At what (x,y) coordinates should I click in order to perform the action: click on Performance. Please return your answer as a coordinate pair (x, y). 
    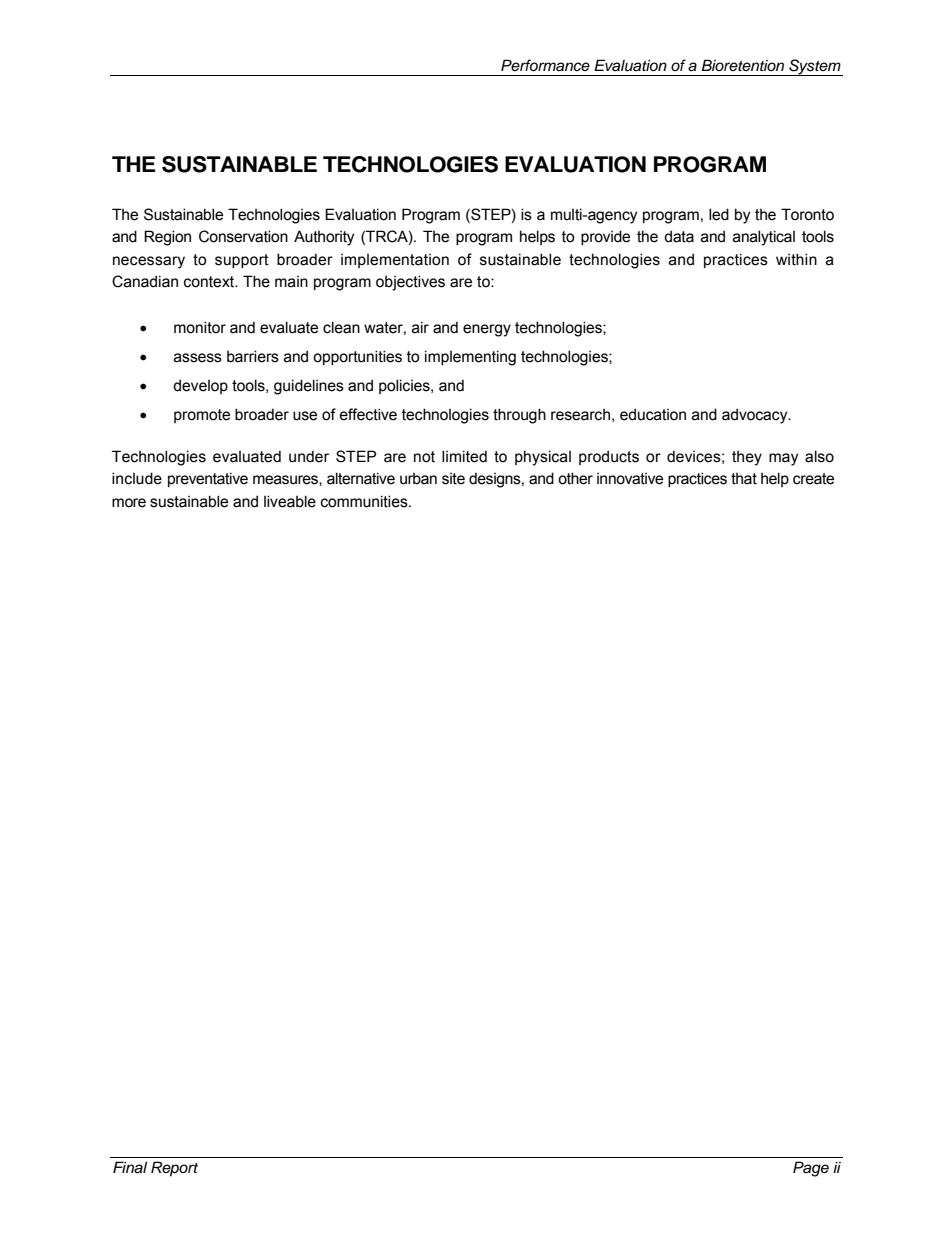
    Looking at the image, I should click on (545, 65).
